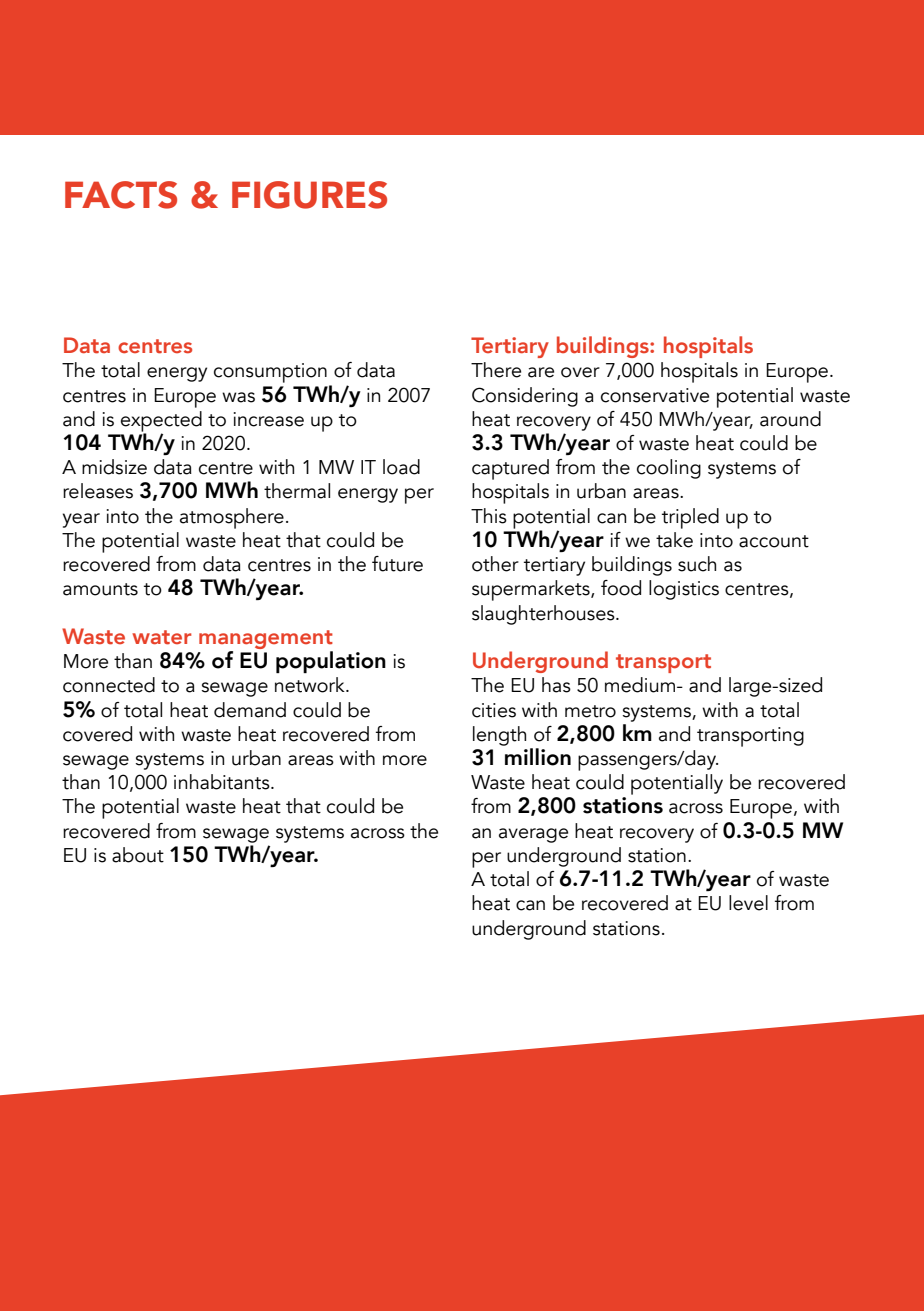  What do you see at coordinates (544, 615) in the screenshot?
I see `slaughterhouses` at bounding box center [544, 615].
